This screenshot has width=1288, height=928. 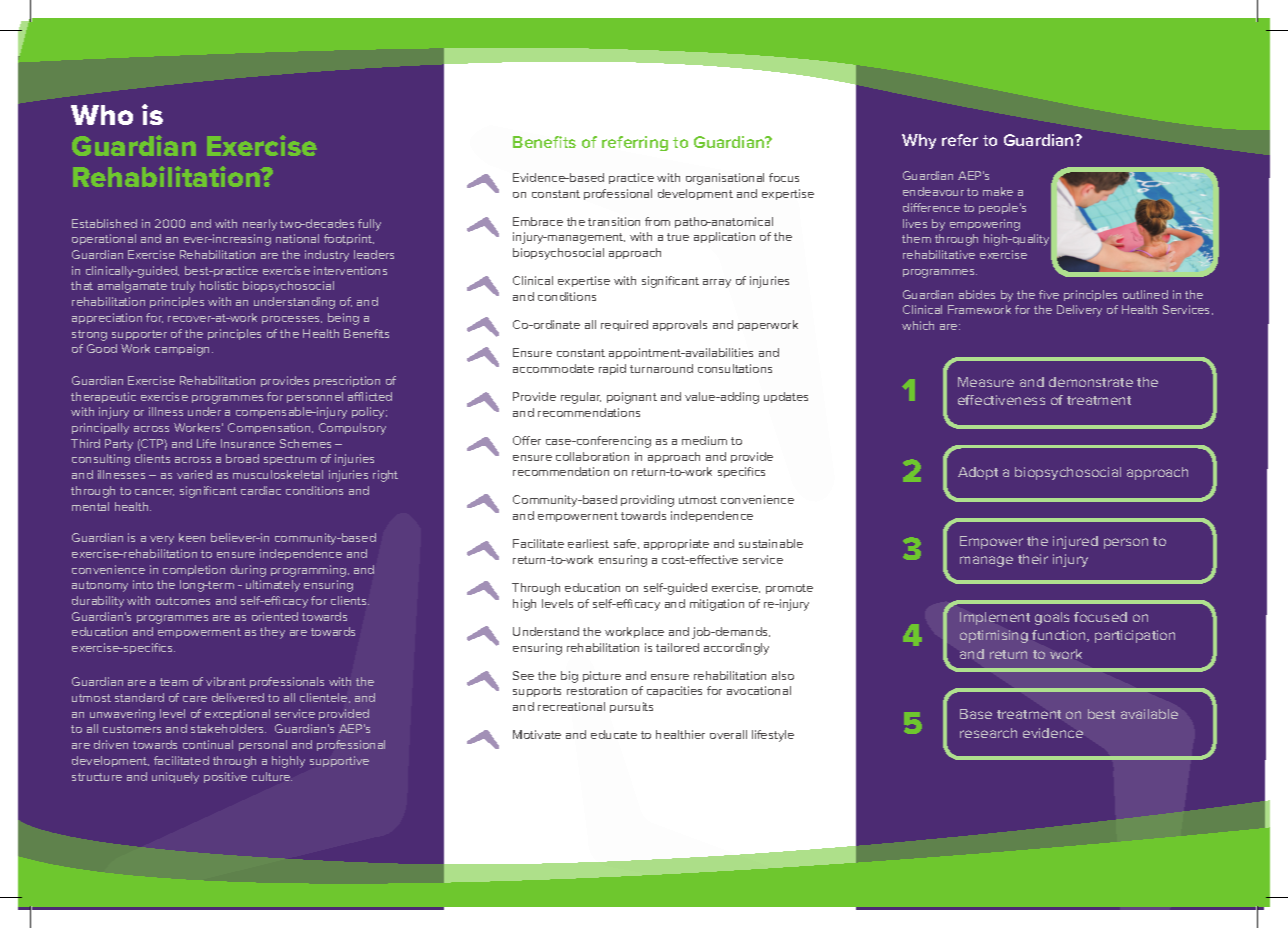 What do you see at coordinates (102, 115) in the screenshot?
I see `Who` at bounding box center [102, 115].
